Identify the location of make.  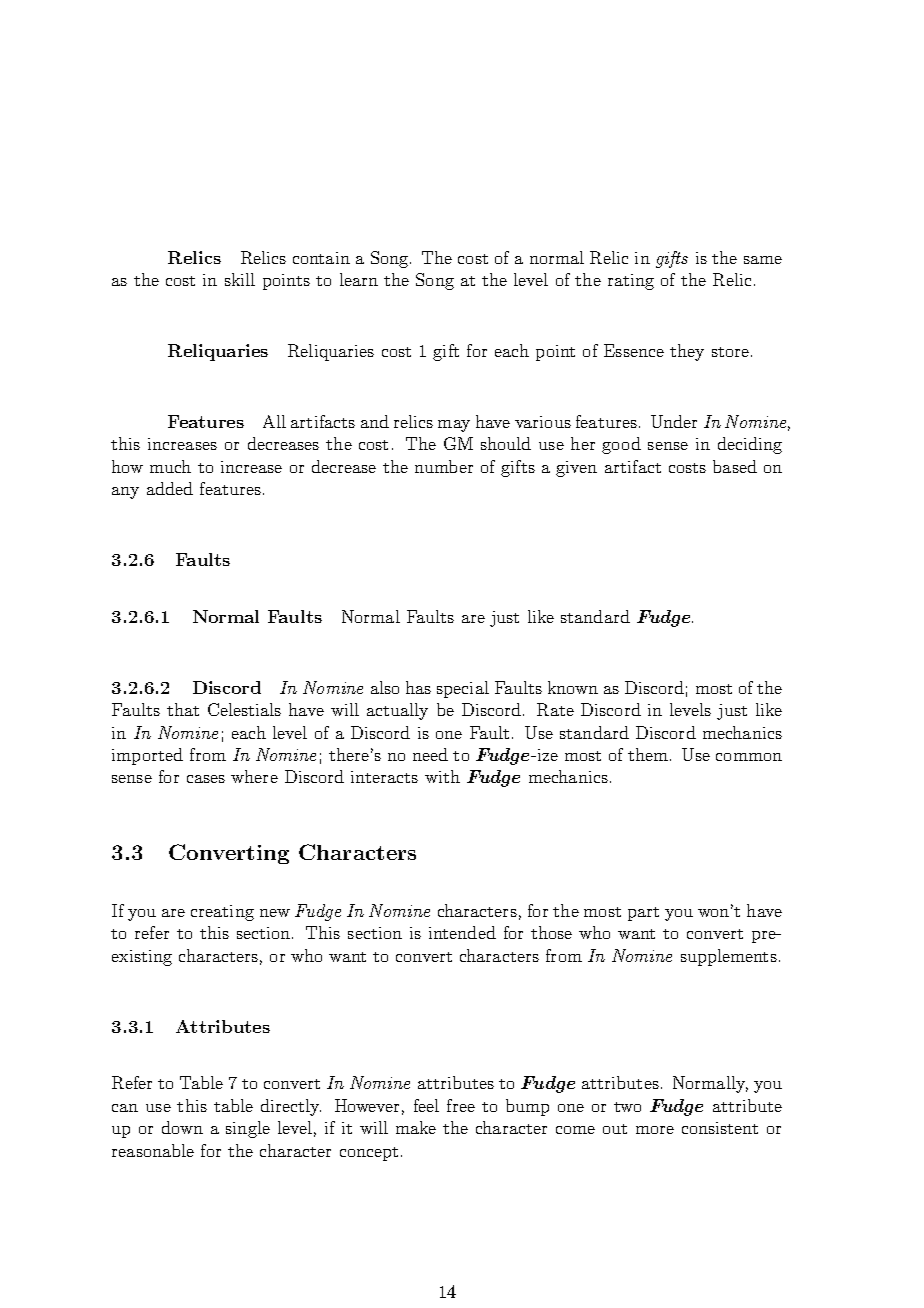
(416, 1127).
